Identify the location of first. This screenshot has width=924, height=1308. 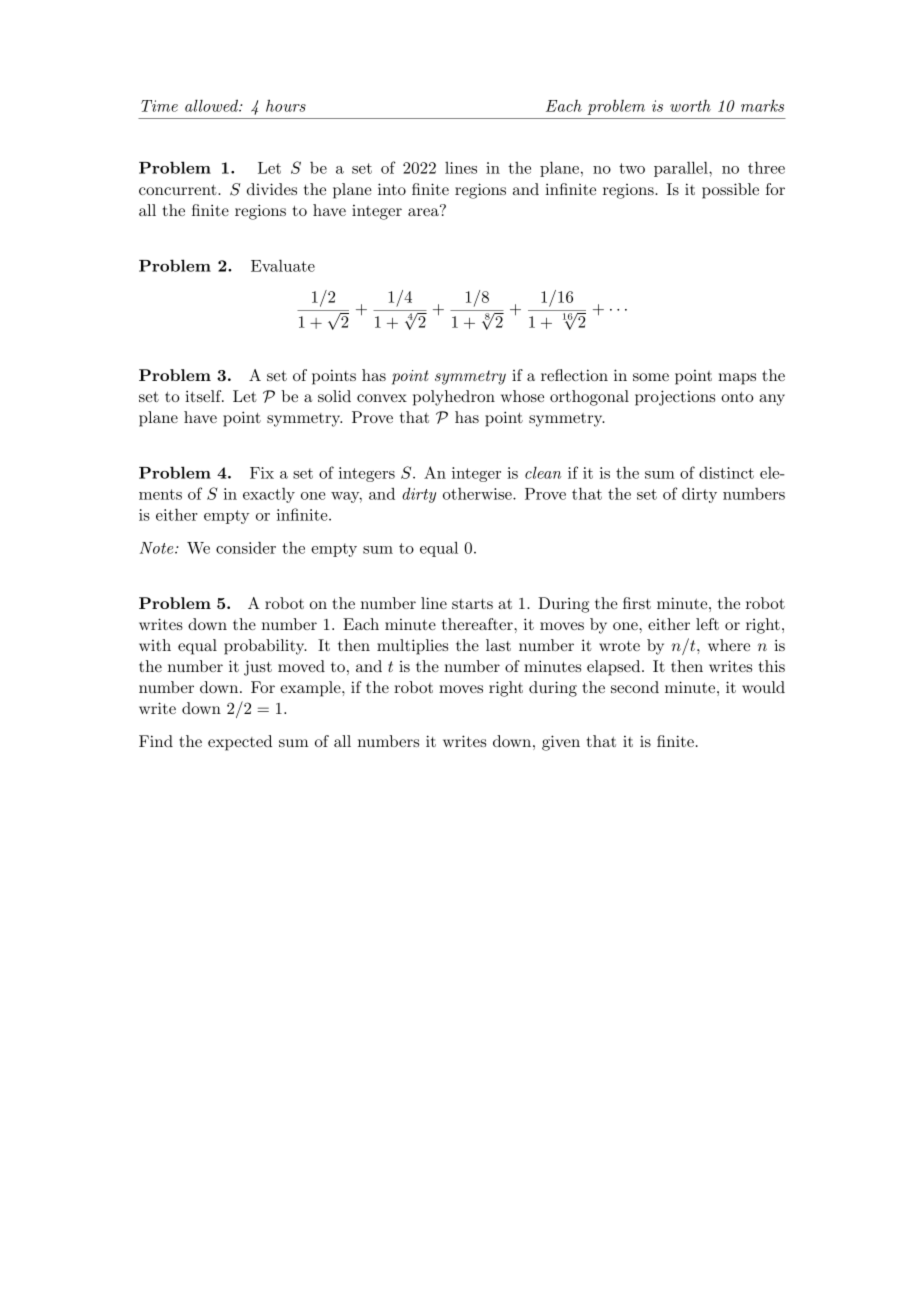
(637, 603).
